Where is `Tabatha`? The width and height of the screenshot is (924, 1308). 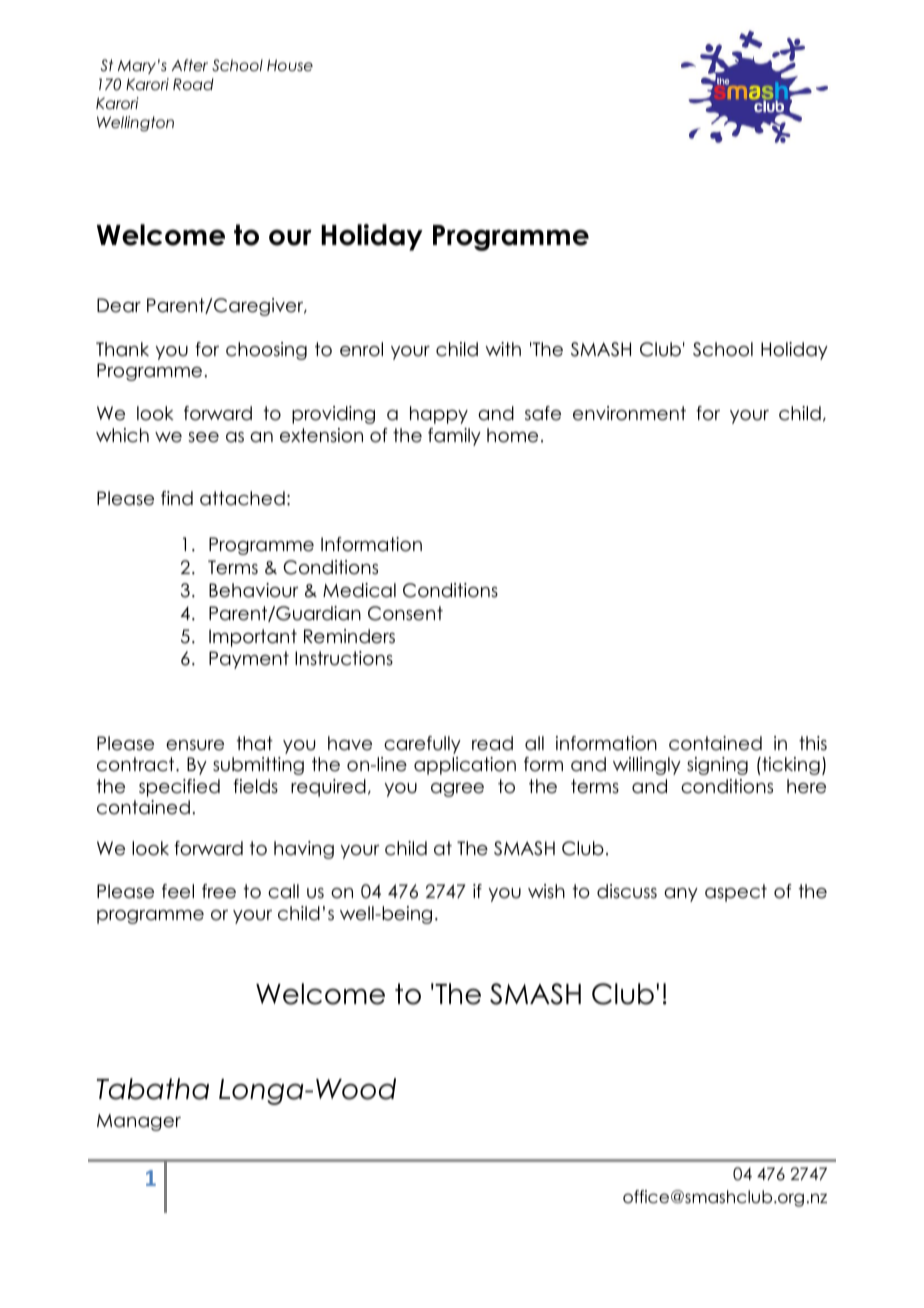 Tabatha is located at coordinates (153, 1089).
